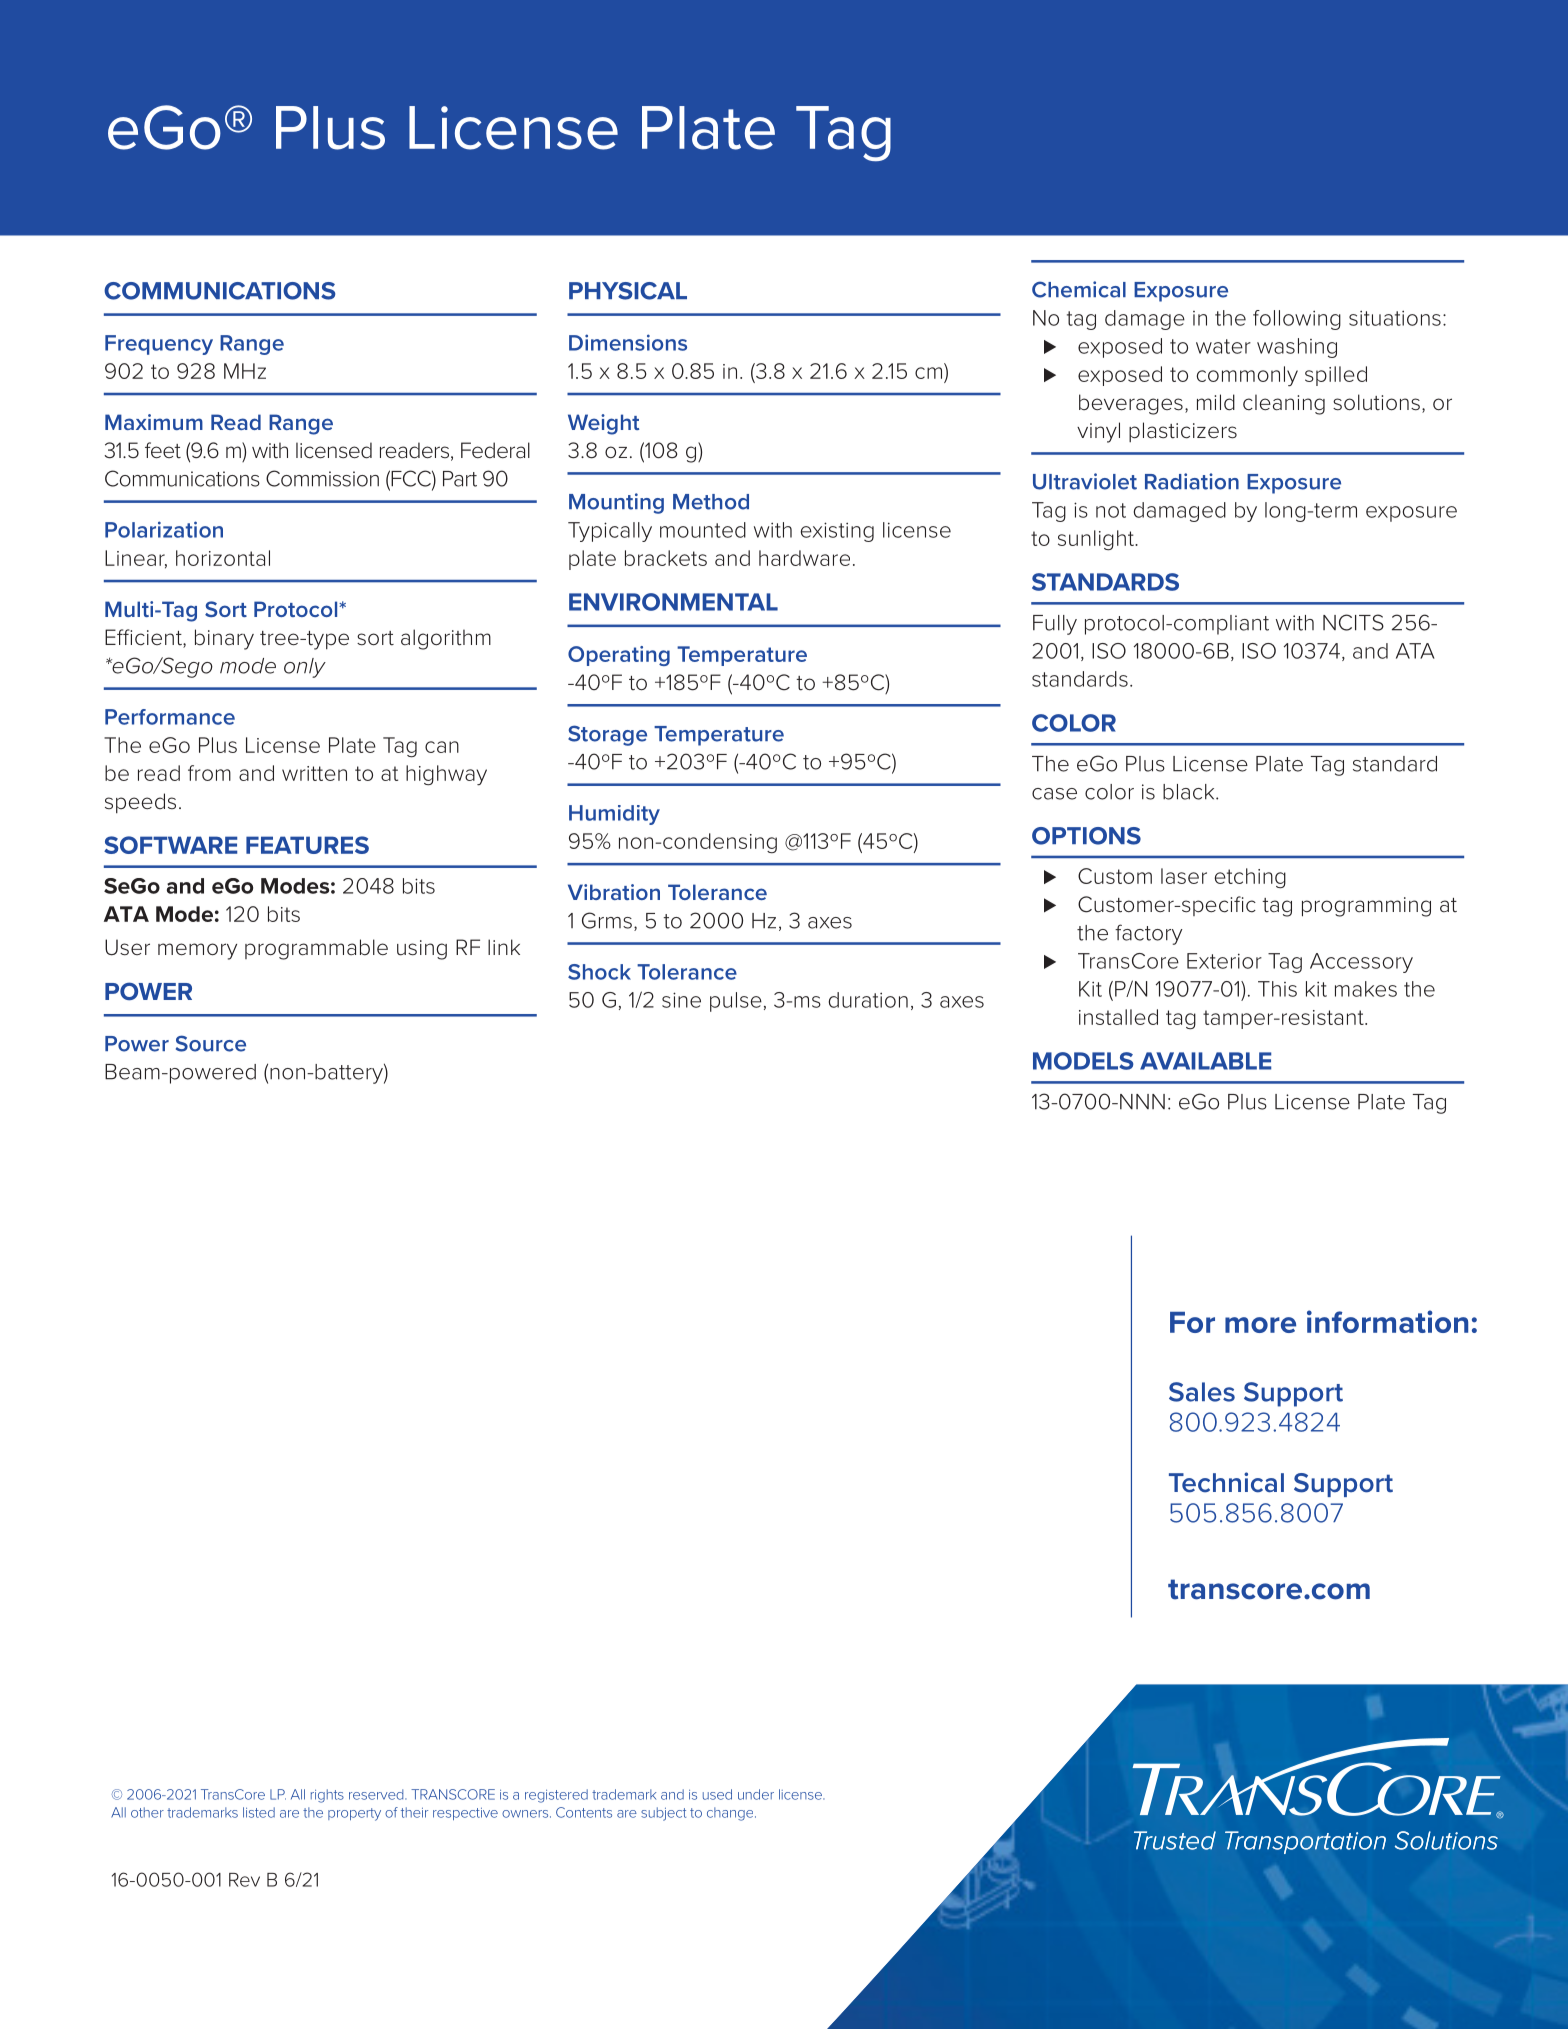 The image size is (1568, 2029). Describe the element at coordinates (259, 1812) in the page. I see `listed` at that location.
